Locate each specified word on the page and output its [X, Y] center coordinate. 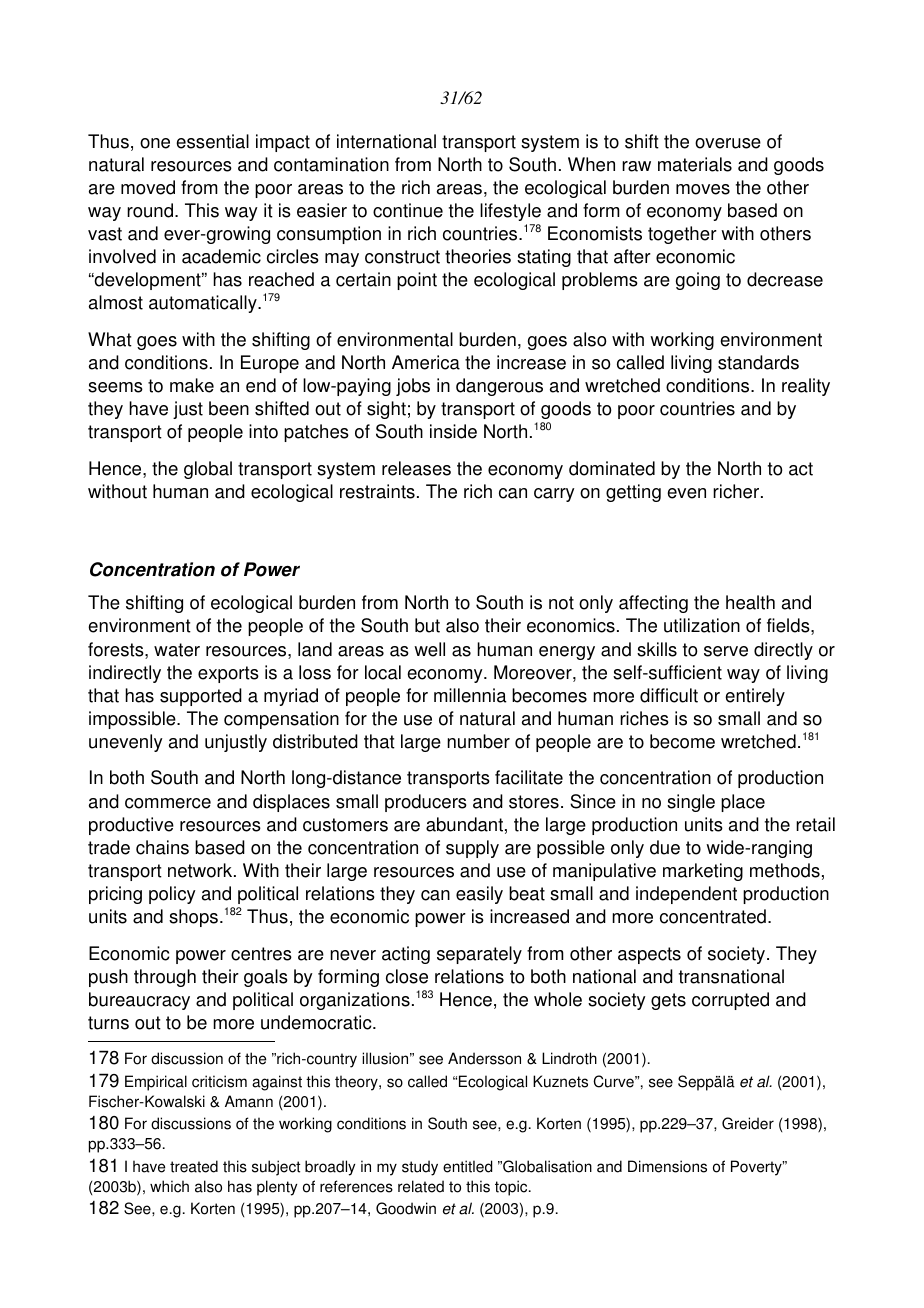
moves [703, 189]
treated [194, 1166]
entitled [467, 1166]
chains [162, 847]
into [263, 431]
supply [472, 849]
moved [148, 187]
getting [633, 493]
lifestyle [510, 212]
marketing [703, 872]
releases [416, 468]
